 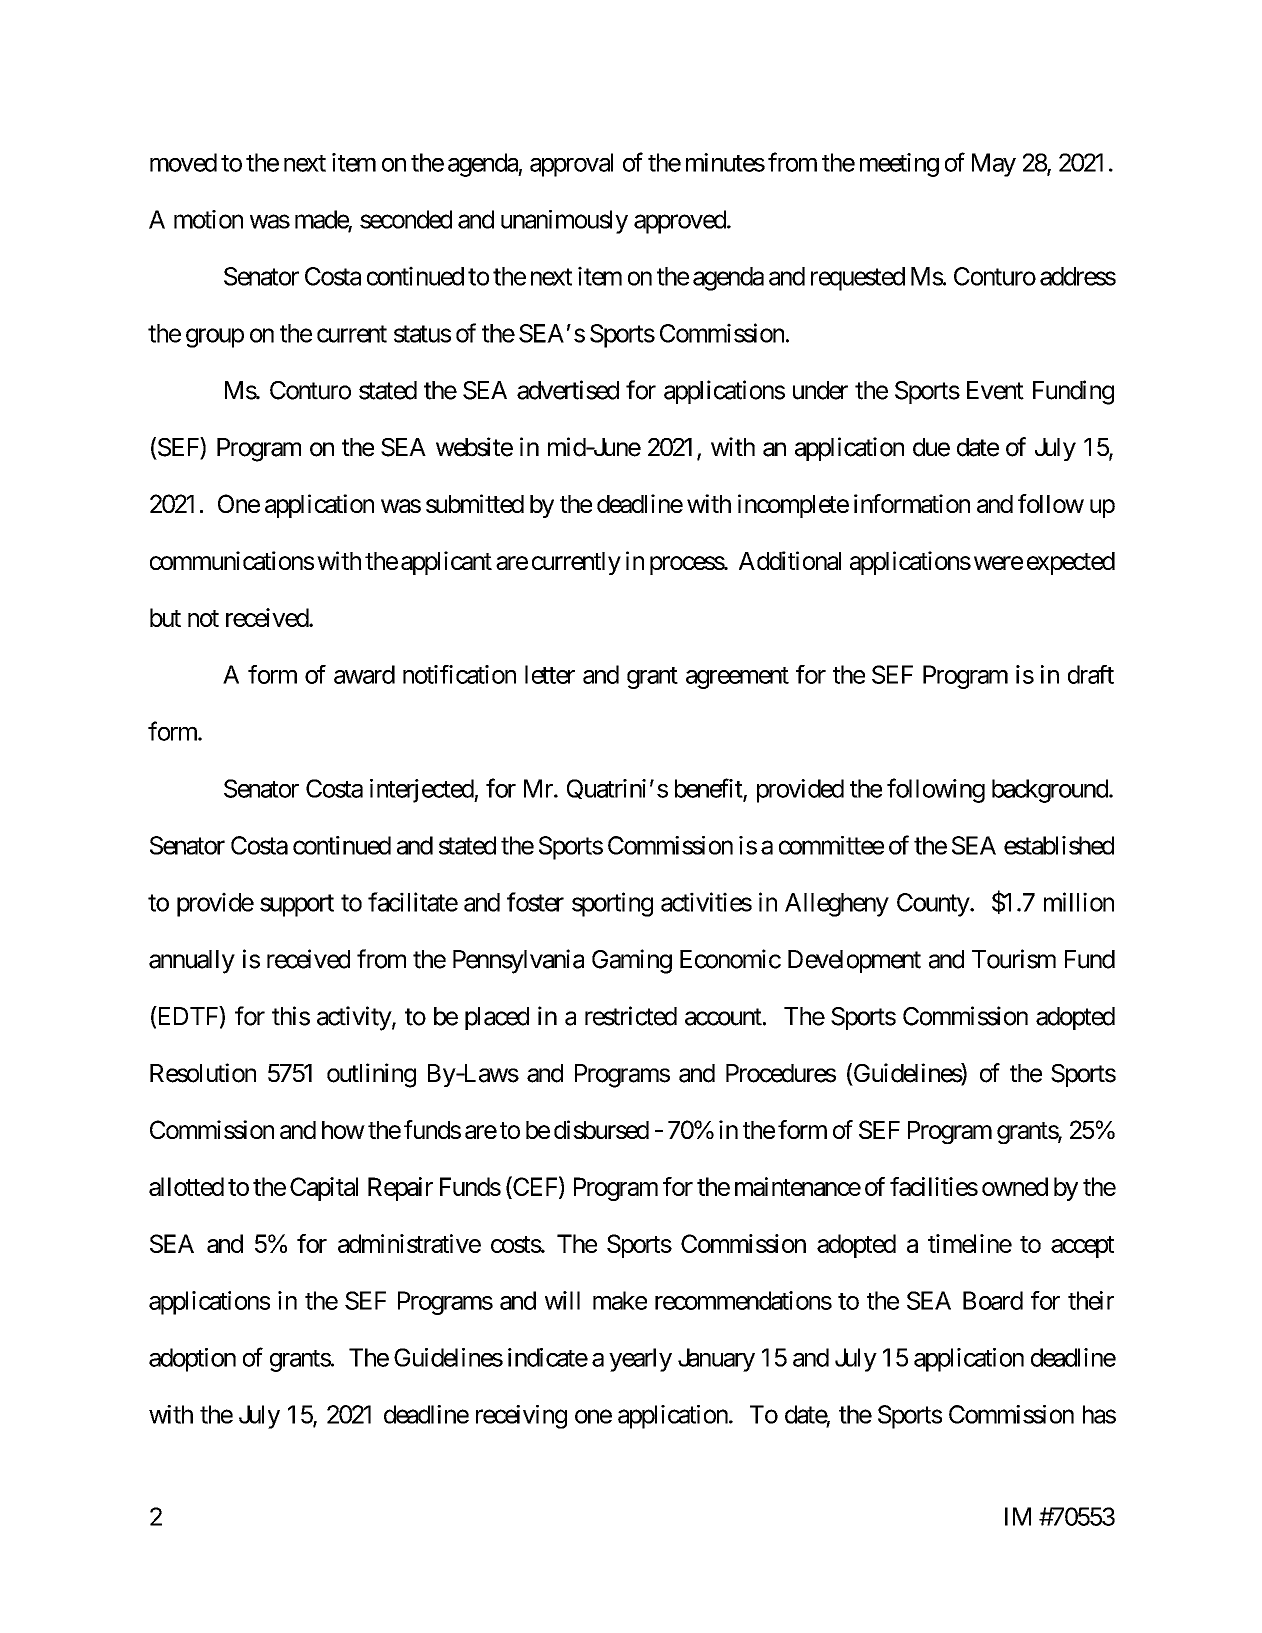 What do you see at coordinates (1051, 791) in the screenshot?
I see `background` at bounding box center [1051, 791].
